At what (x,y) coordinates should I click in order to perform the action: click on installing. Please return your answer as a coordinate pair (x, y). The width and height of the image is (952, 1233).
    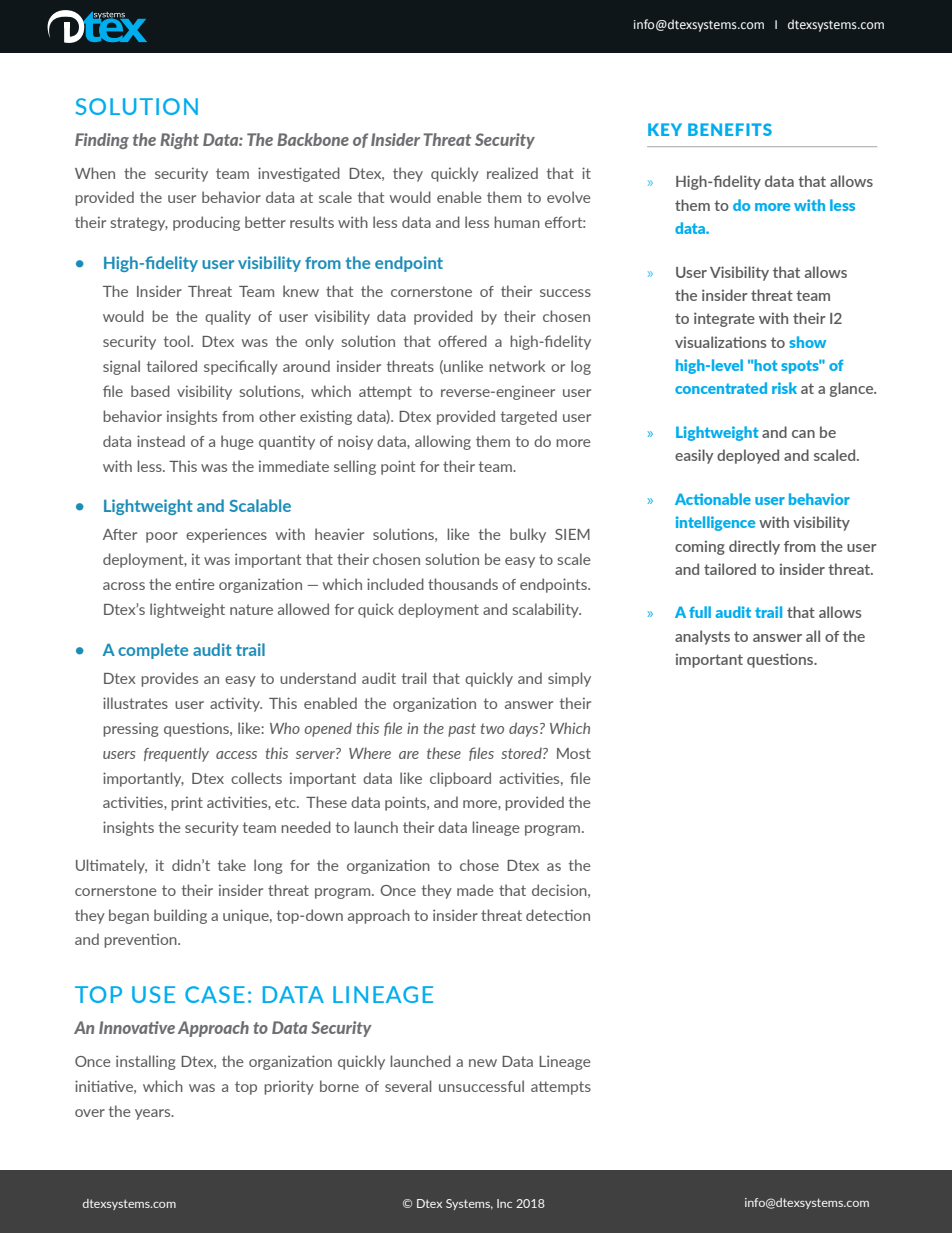
    Looking at the image, I should click on (146, 1062).
